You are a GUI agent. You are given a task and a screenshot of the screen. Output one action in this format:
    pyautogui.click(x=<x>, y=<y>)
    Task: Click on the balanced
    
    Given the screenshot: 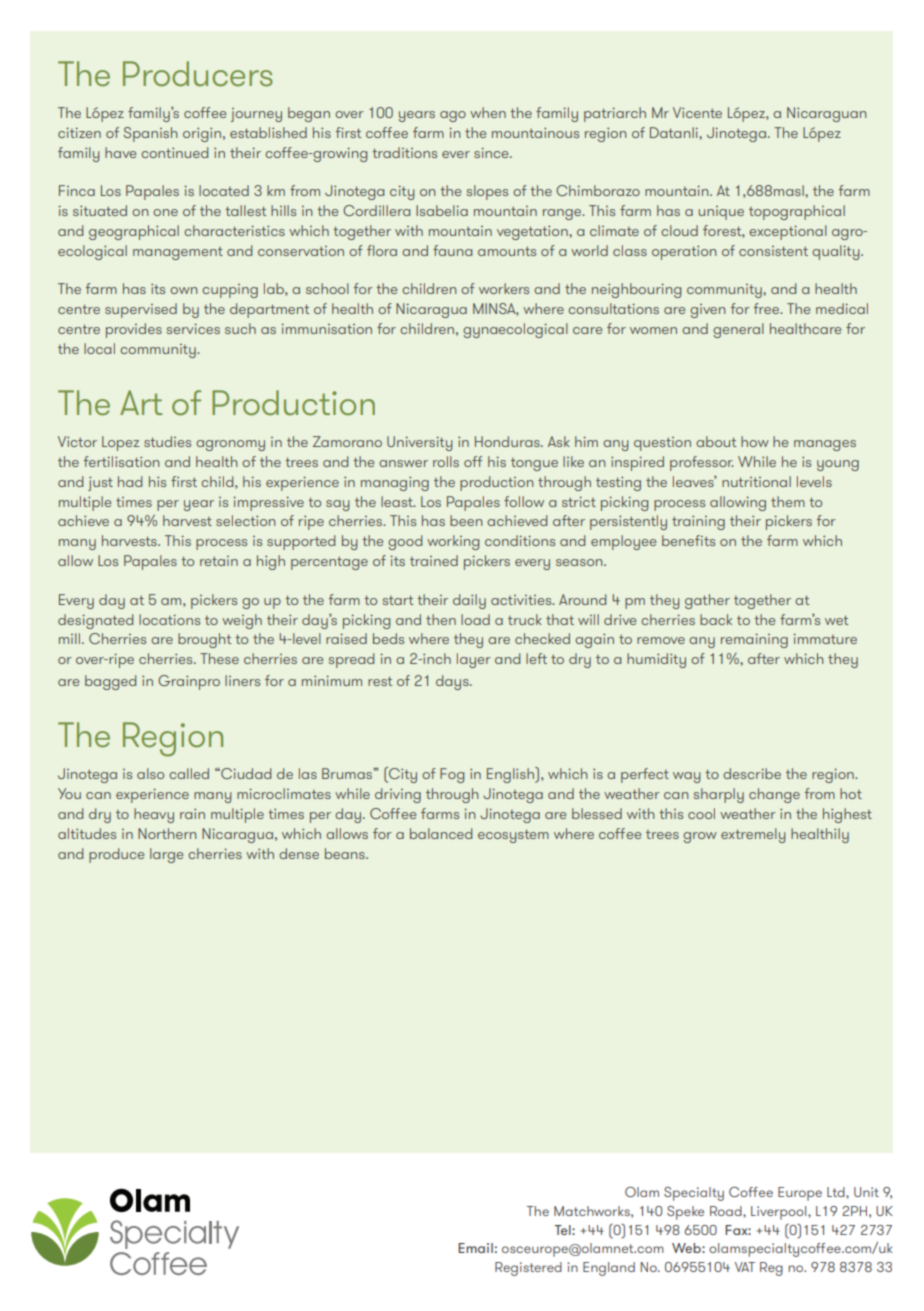 What is the action you would take?
    pyautogui.click(x=441, y=833)
